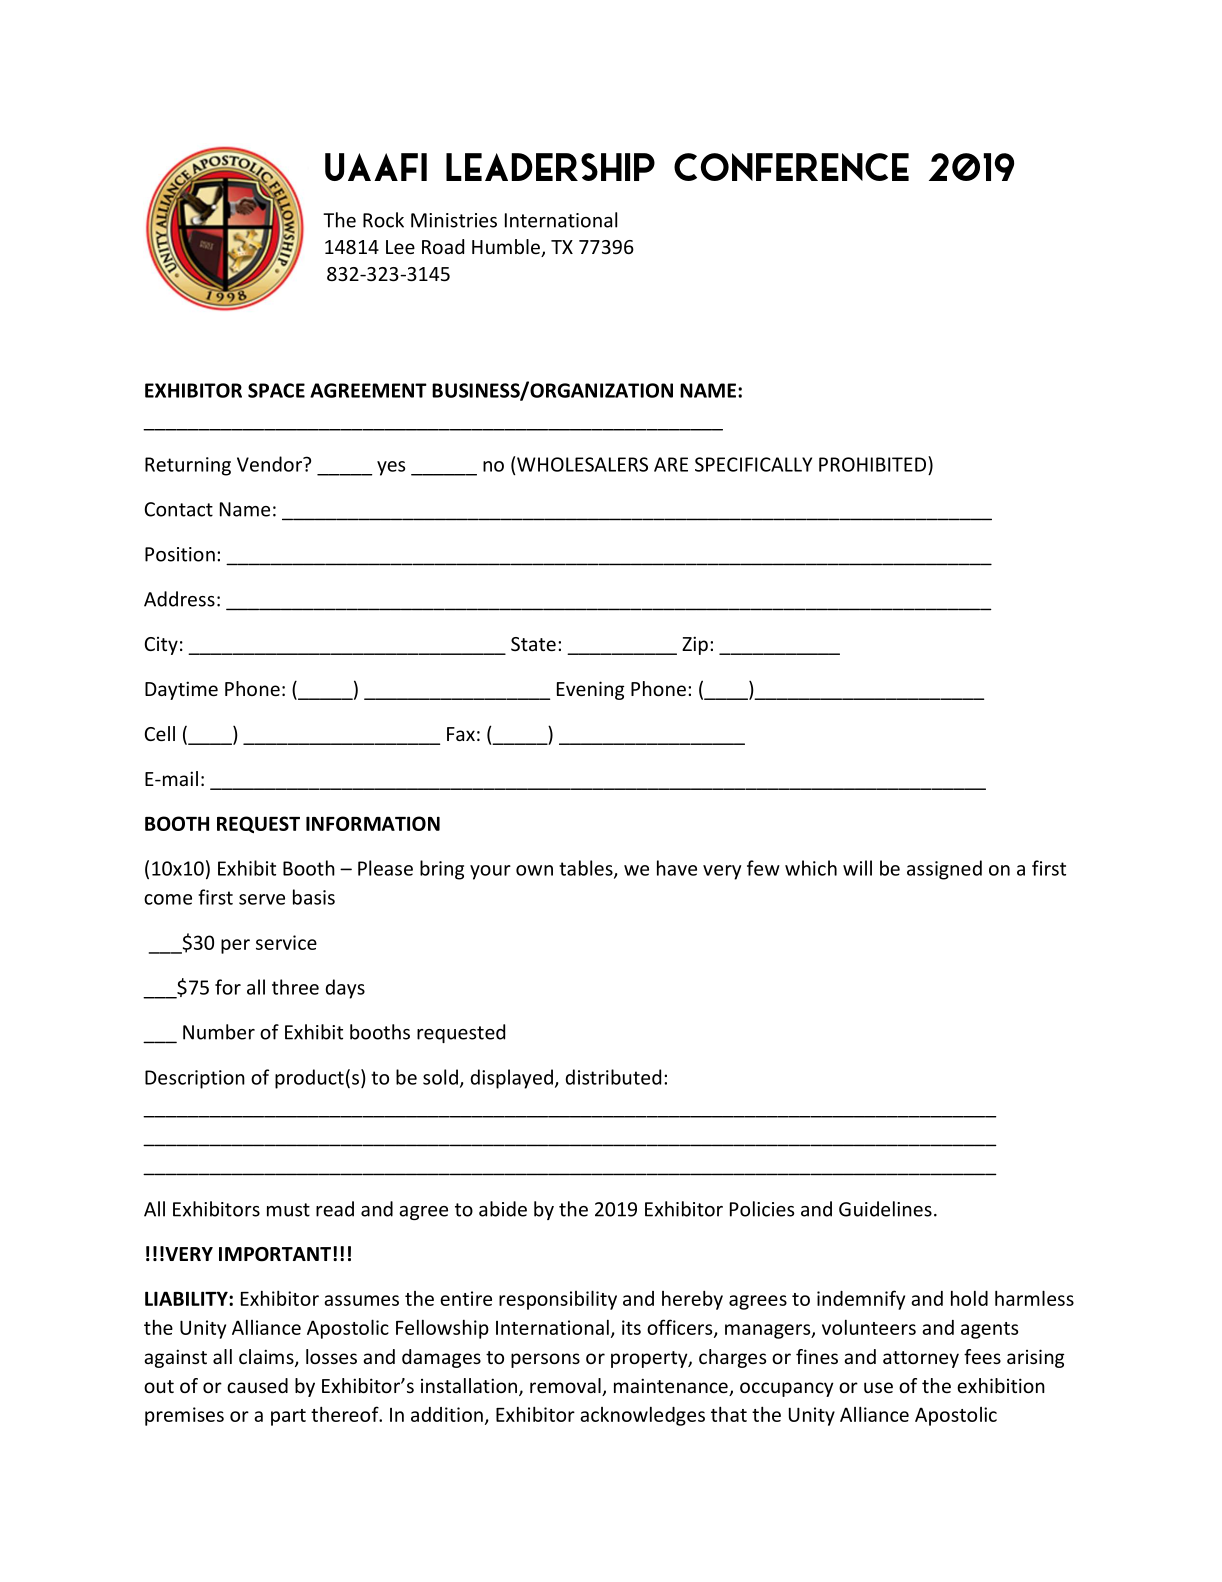 The height and width of the page is (1582, 1222). What do you see at coordinates (383, 220) in the page?
I see `Rock` at bounding box center [383, 220].
